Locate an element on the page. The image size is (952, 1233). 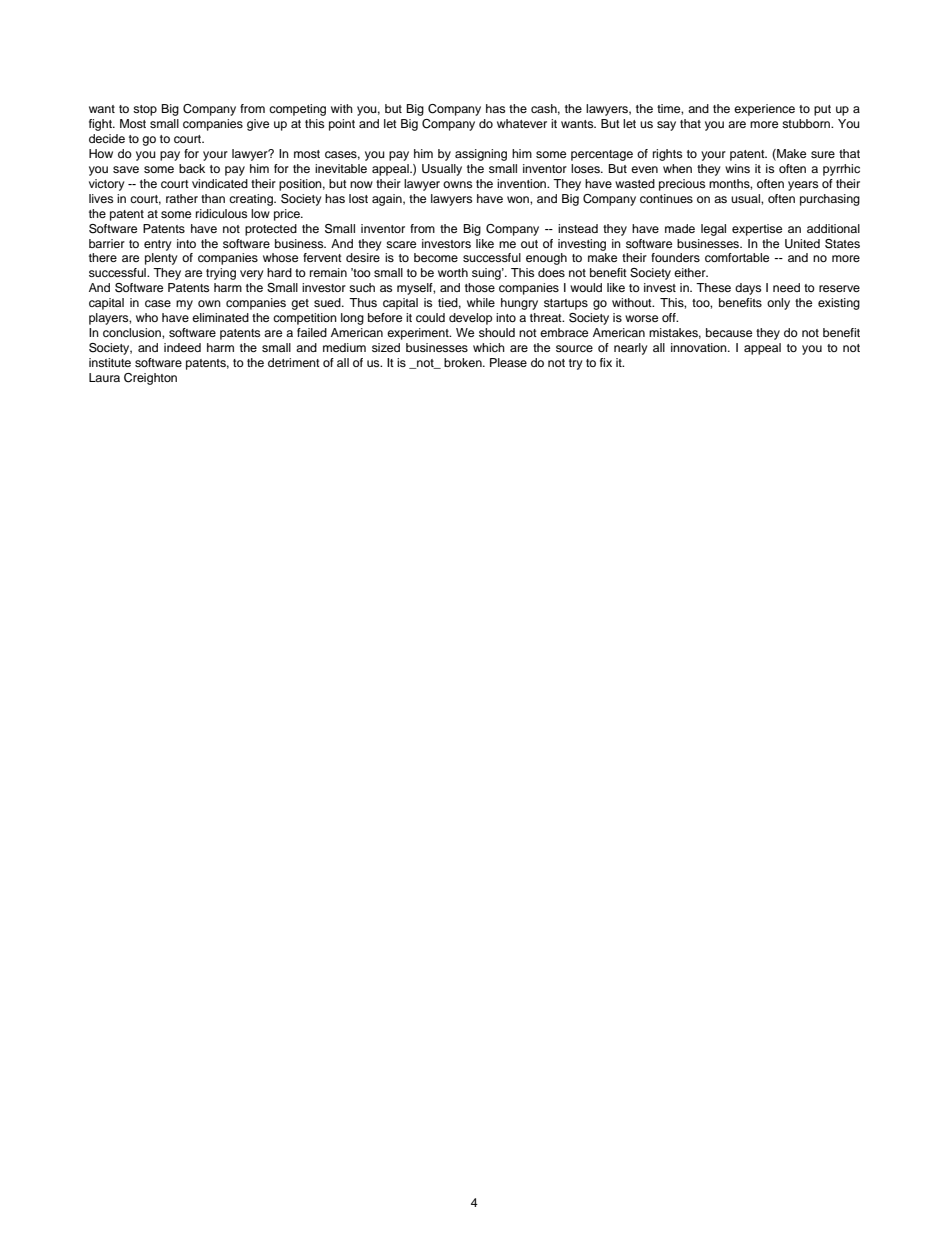
trying is located at coordinates (221, 274).
